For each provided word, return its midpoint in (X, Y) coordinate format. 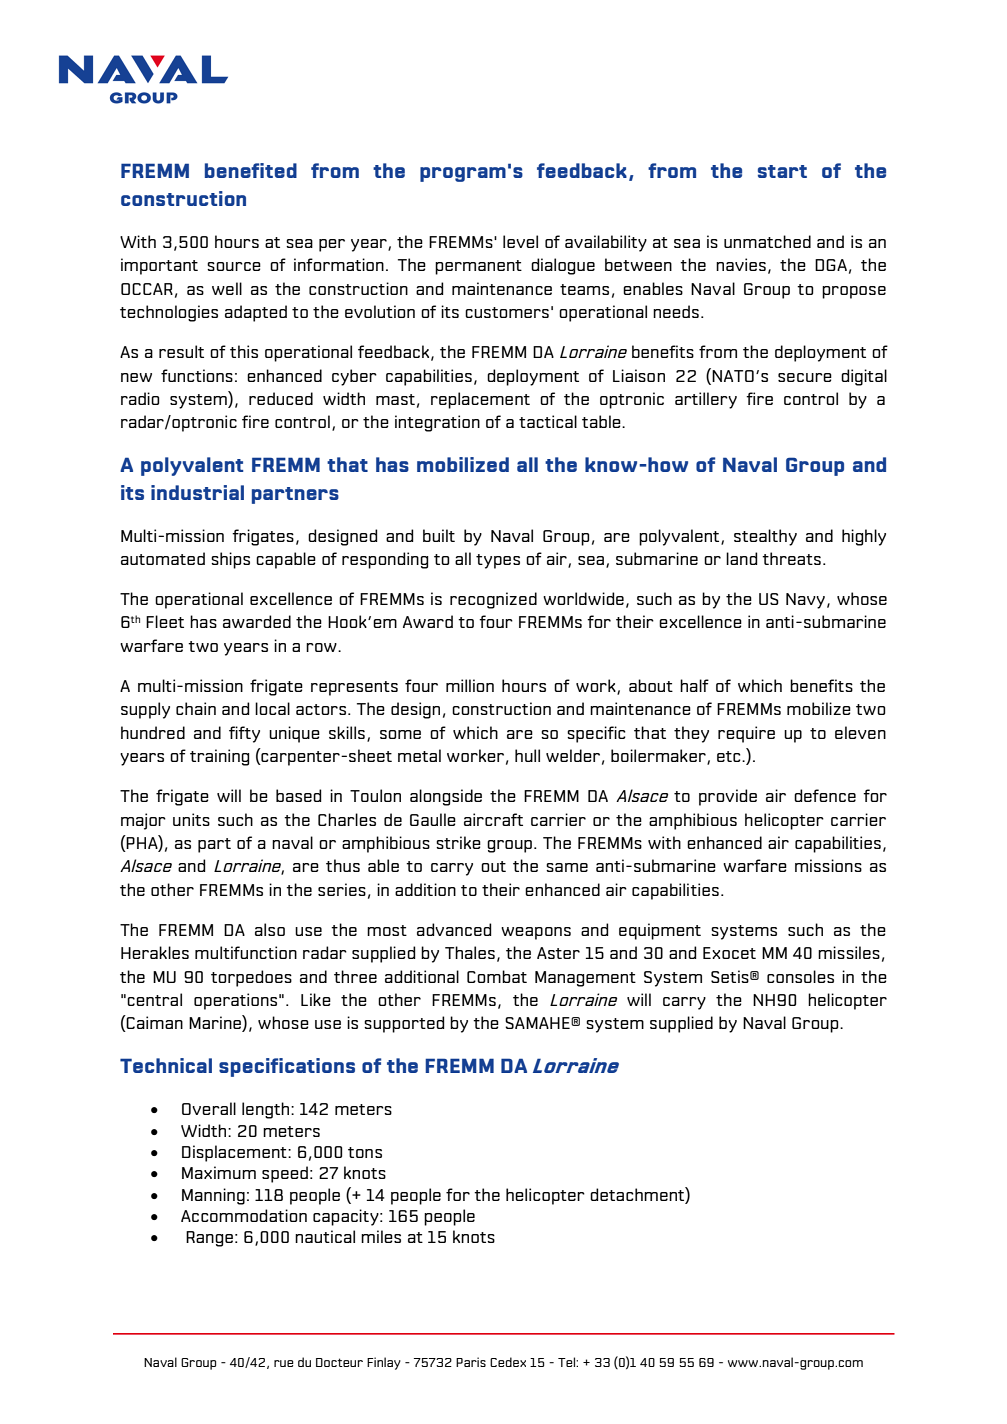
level (520, 241)
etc (730, 756)
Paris (471, 1362)
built (439, 535)
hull (527, 755)
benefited (251, 170)
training (220, 757)
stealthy (765, 537)
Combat (497, 976)
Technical (166, 1065)
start (782, 171)
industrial (197, 492)
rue (284, 1363)
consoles (800, 976)
